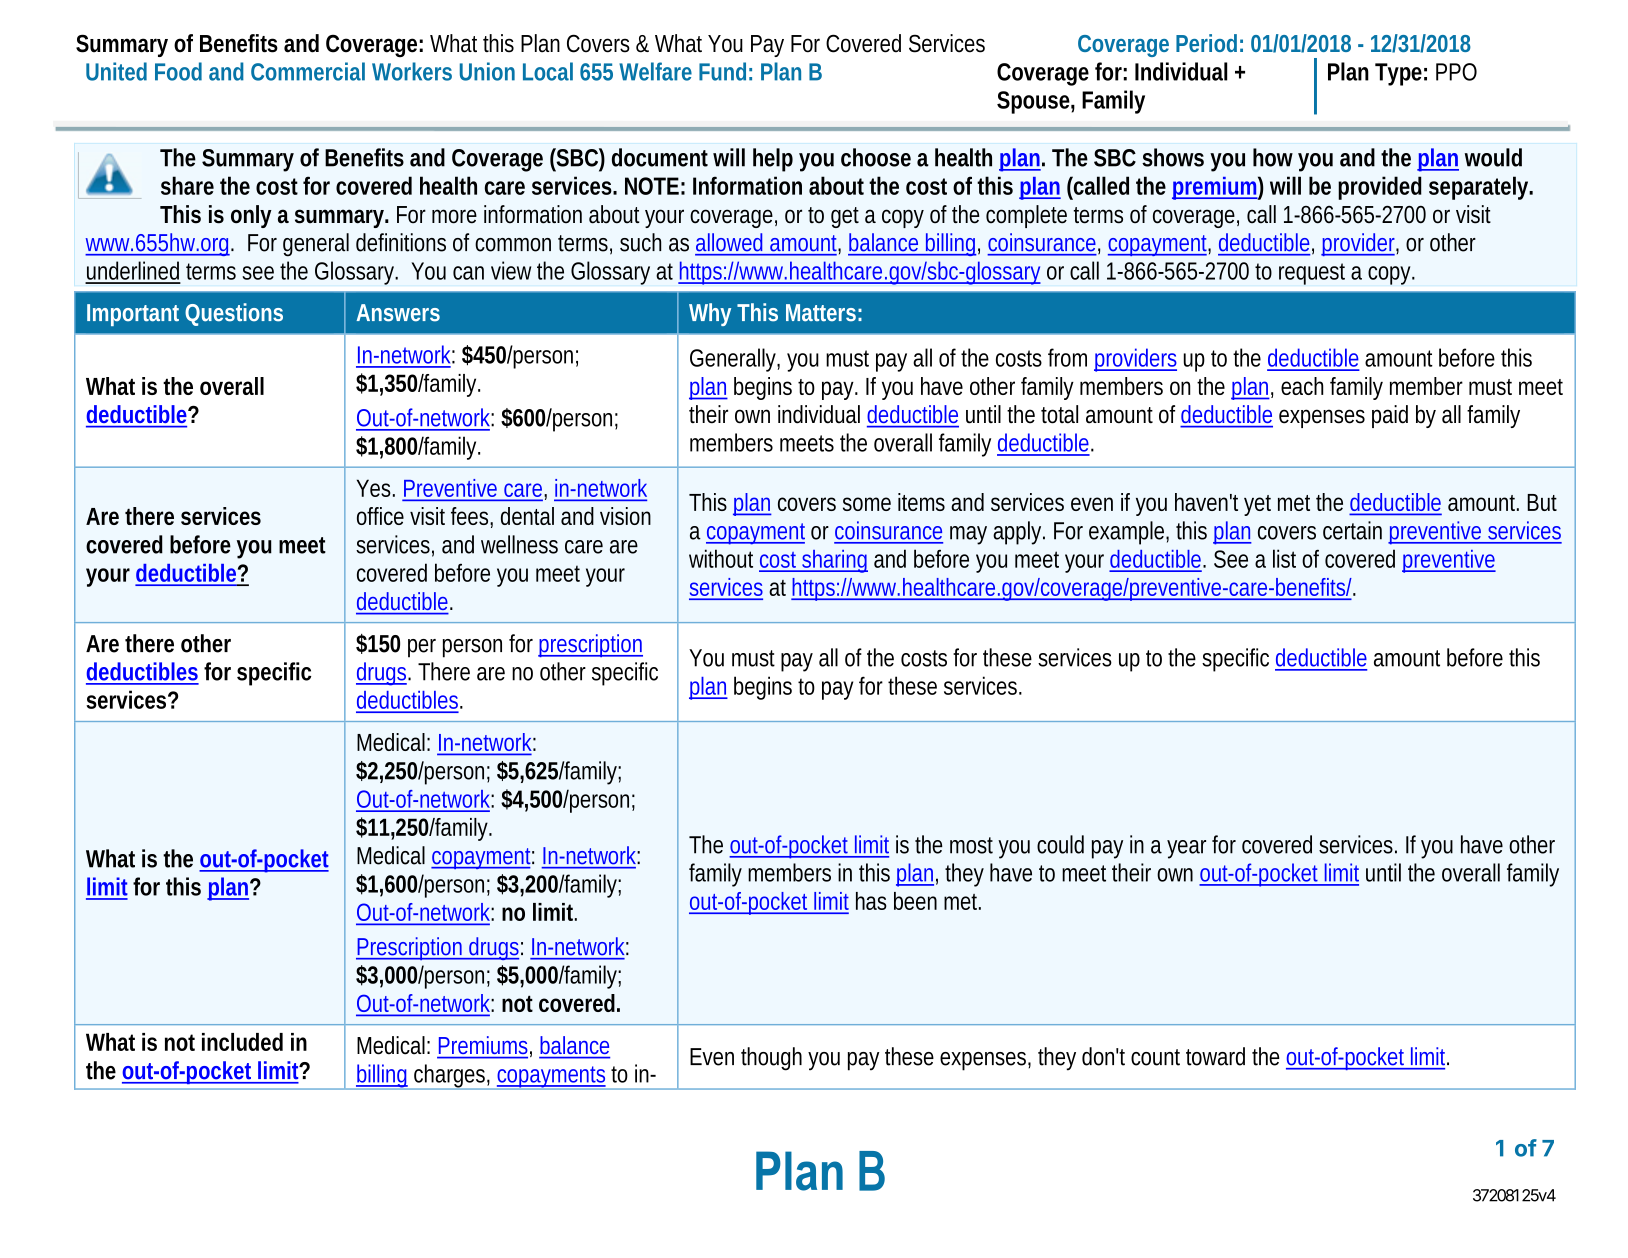 The image size is (1628, 1258). Describe the element at coordinates (1284, 558) in the screenshot. I see `list` at that location.
